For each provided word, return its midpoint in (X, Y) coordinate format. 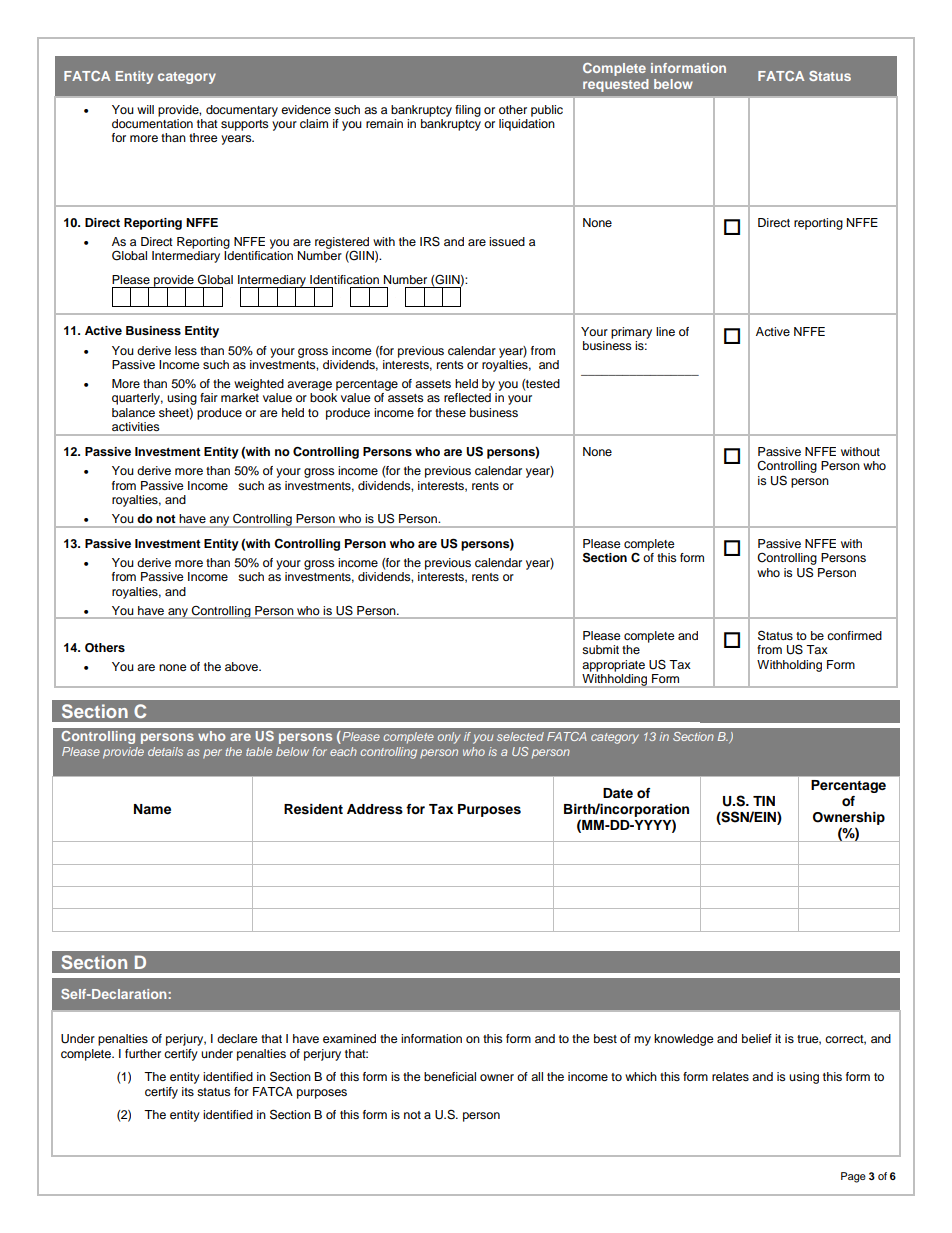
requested (616, 85)
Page (853, 1177)
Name (152, 809)
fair (209, 397)
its (188, 1091)
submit (600, 649)
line (665, 331)
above (242, 666)
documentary (242, 111)
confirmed (854, 635)
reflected (467, 397)
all (537, 1076)
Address (375, 809)
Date (618, 793)
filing (468, 111)
